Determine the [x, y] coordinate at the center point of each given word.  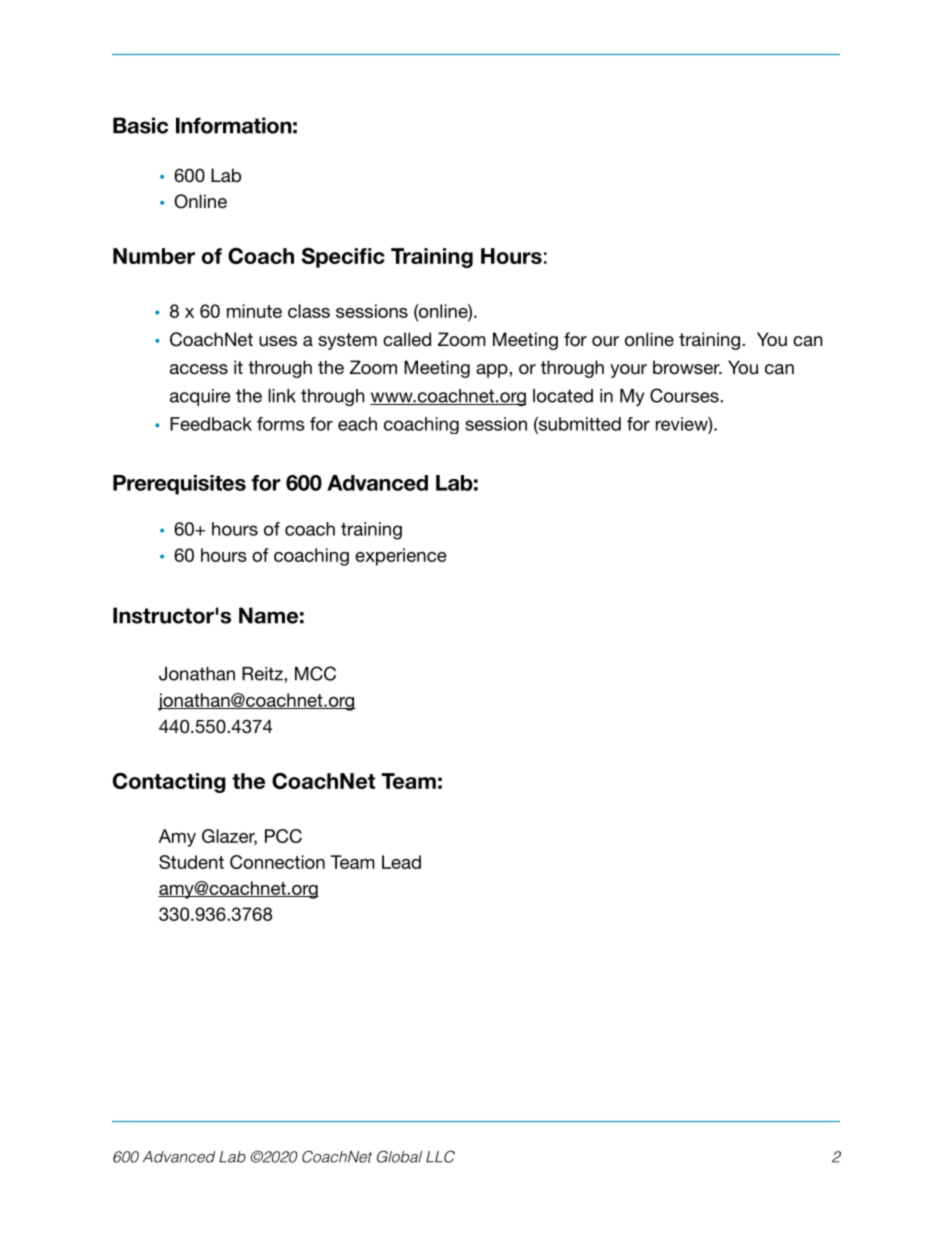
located [563, 396]
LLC [440, 1156]
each [357, 424]
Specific [343, 258]
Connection [277, 862]
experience [401, 557]
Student [191, 862]
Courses [685, 395]
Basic [140, 125]
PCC [283, 836]
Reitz [263, 674]
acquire [200, 397]
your [628, 371]
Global [399, 1156]
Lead [401, 862]
